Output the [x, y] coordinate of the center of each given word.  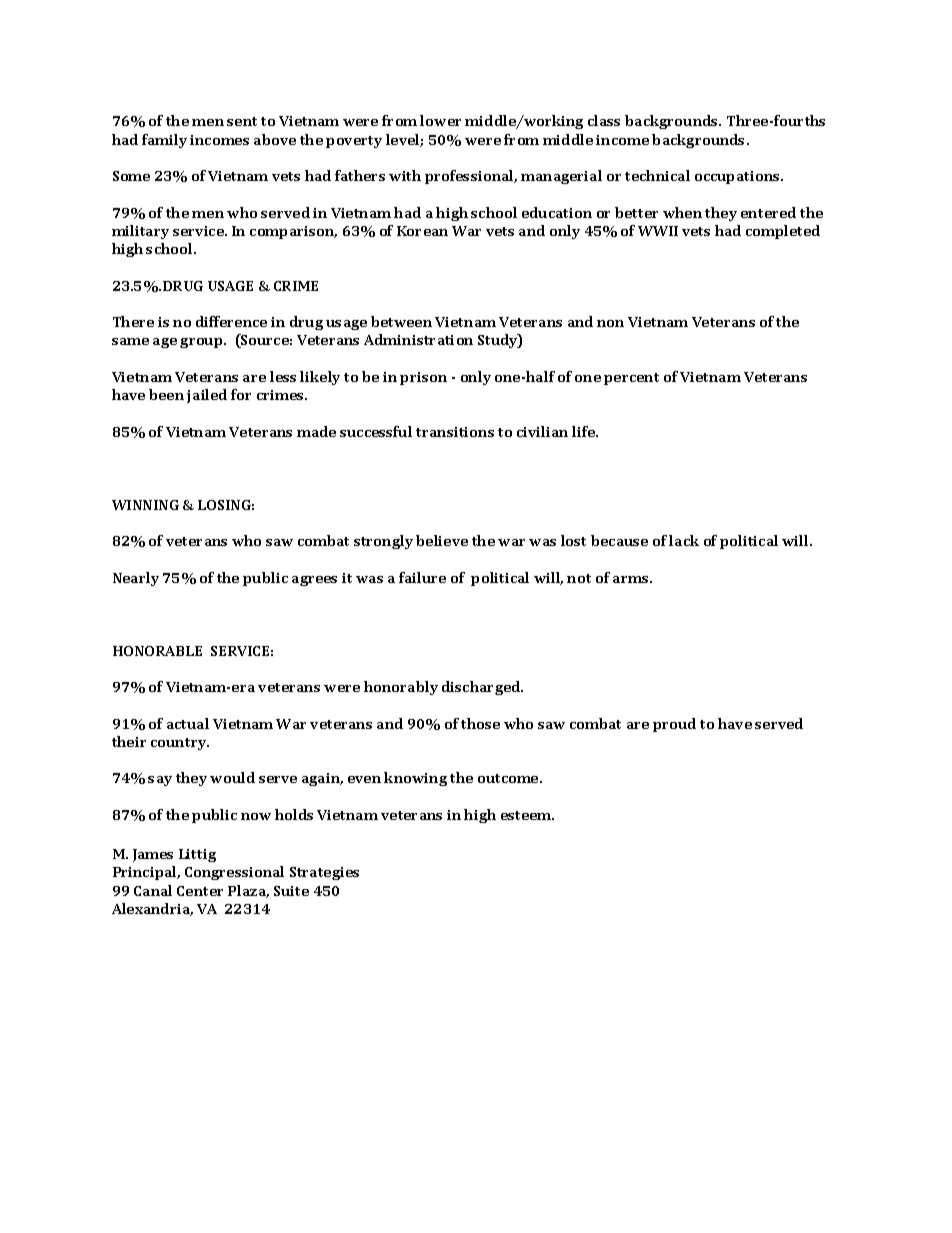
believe [442, 540]
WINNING [145, 505]
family [164, 141]
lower [440, 120]
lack [684, 540]
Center [200, 891]
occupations [738, 177]
